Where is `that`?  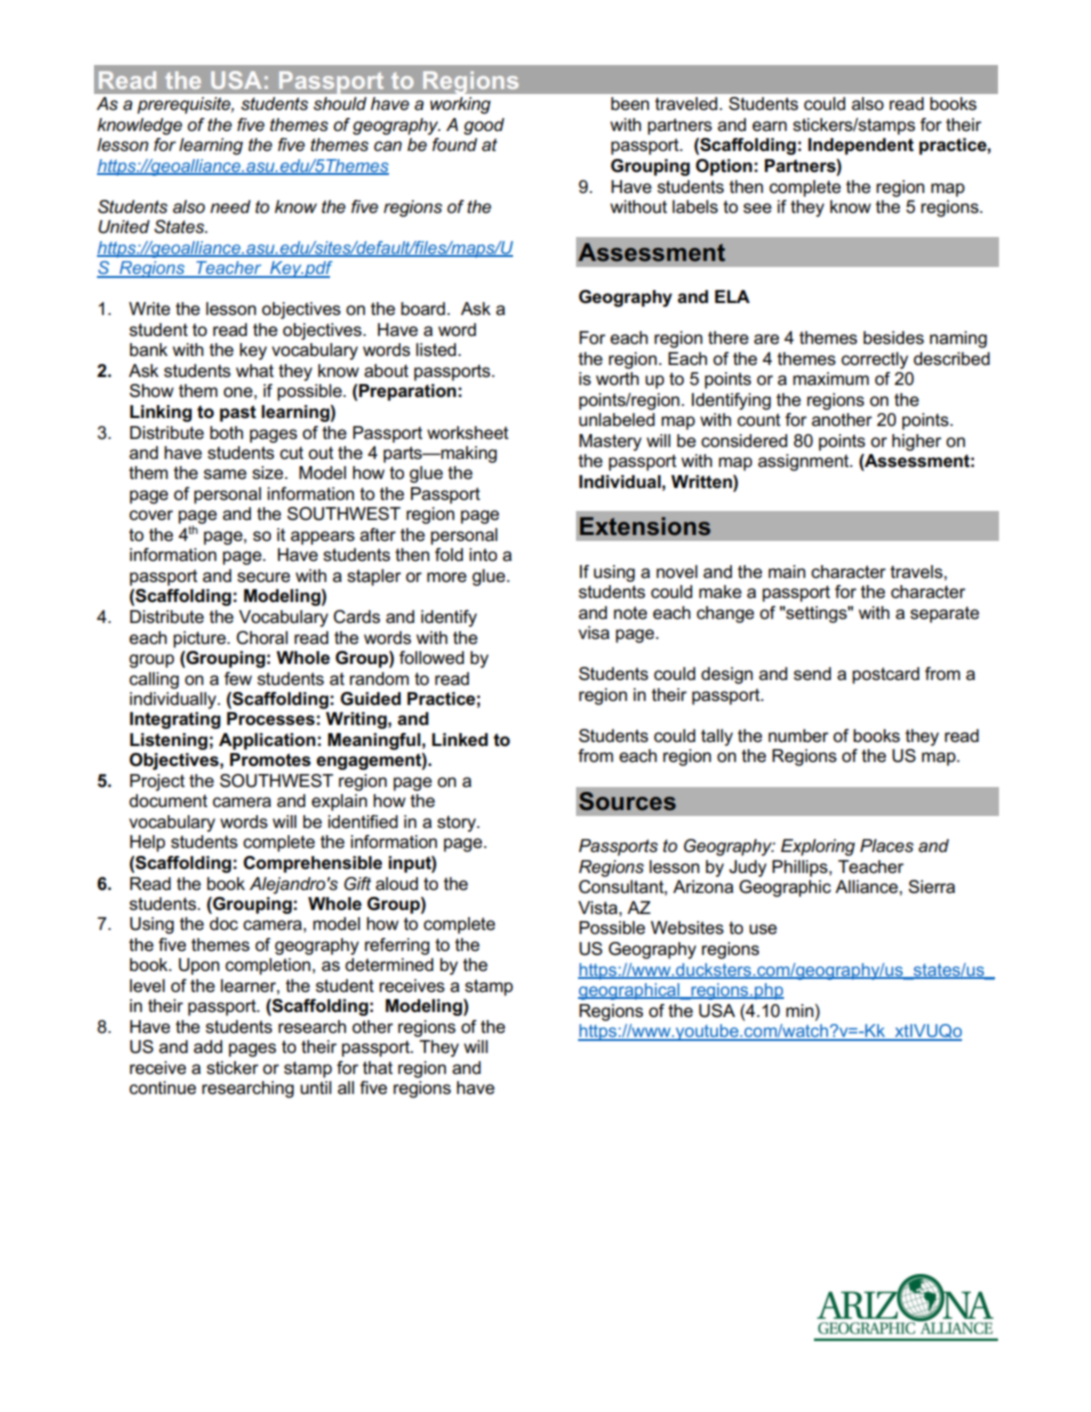
that is located at coordinates (378, 1068).
